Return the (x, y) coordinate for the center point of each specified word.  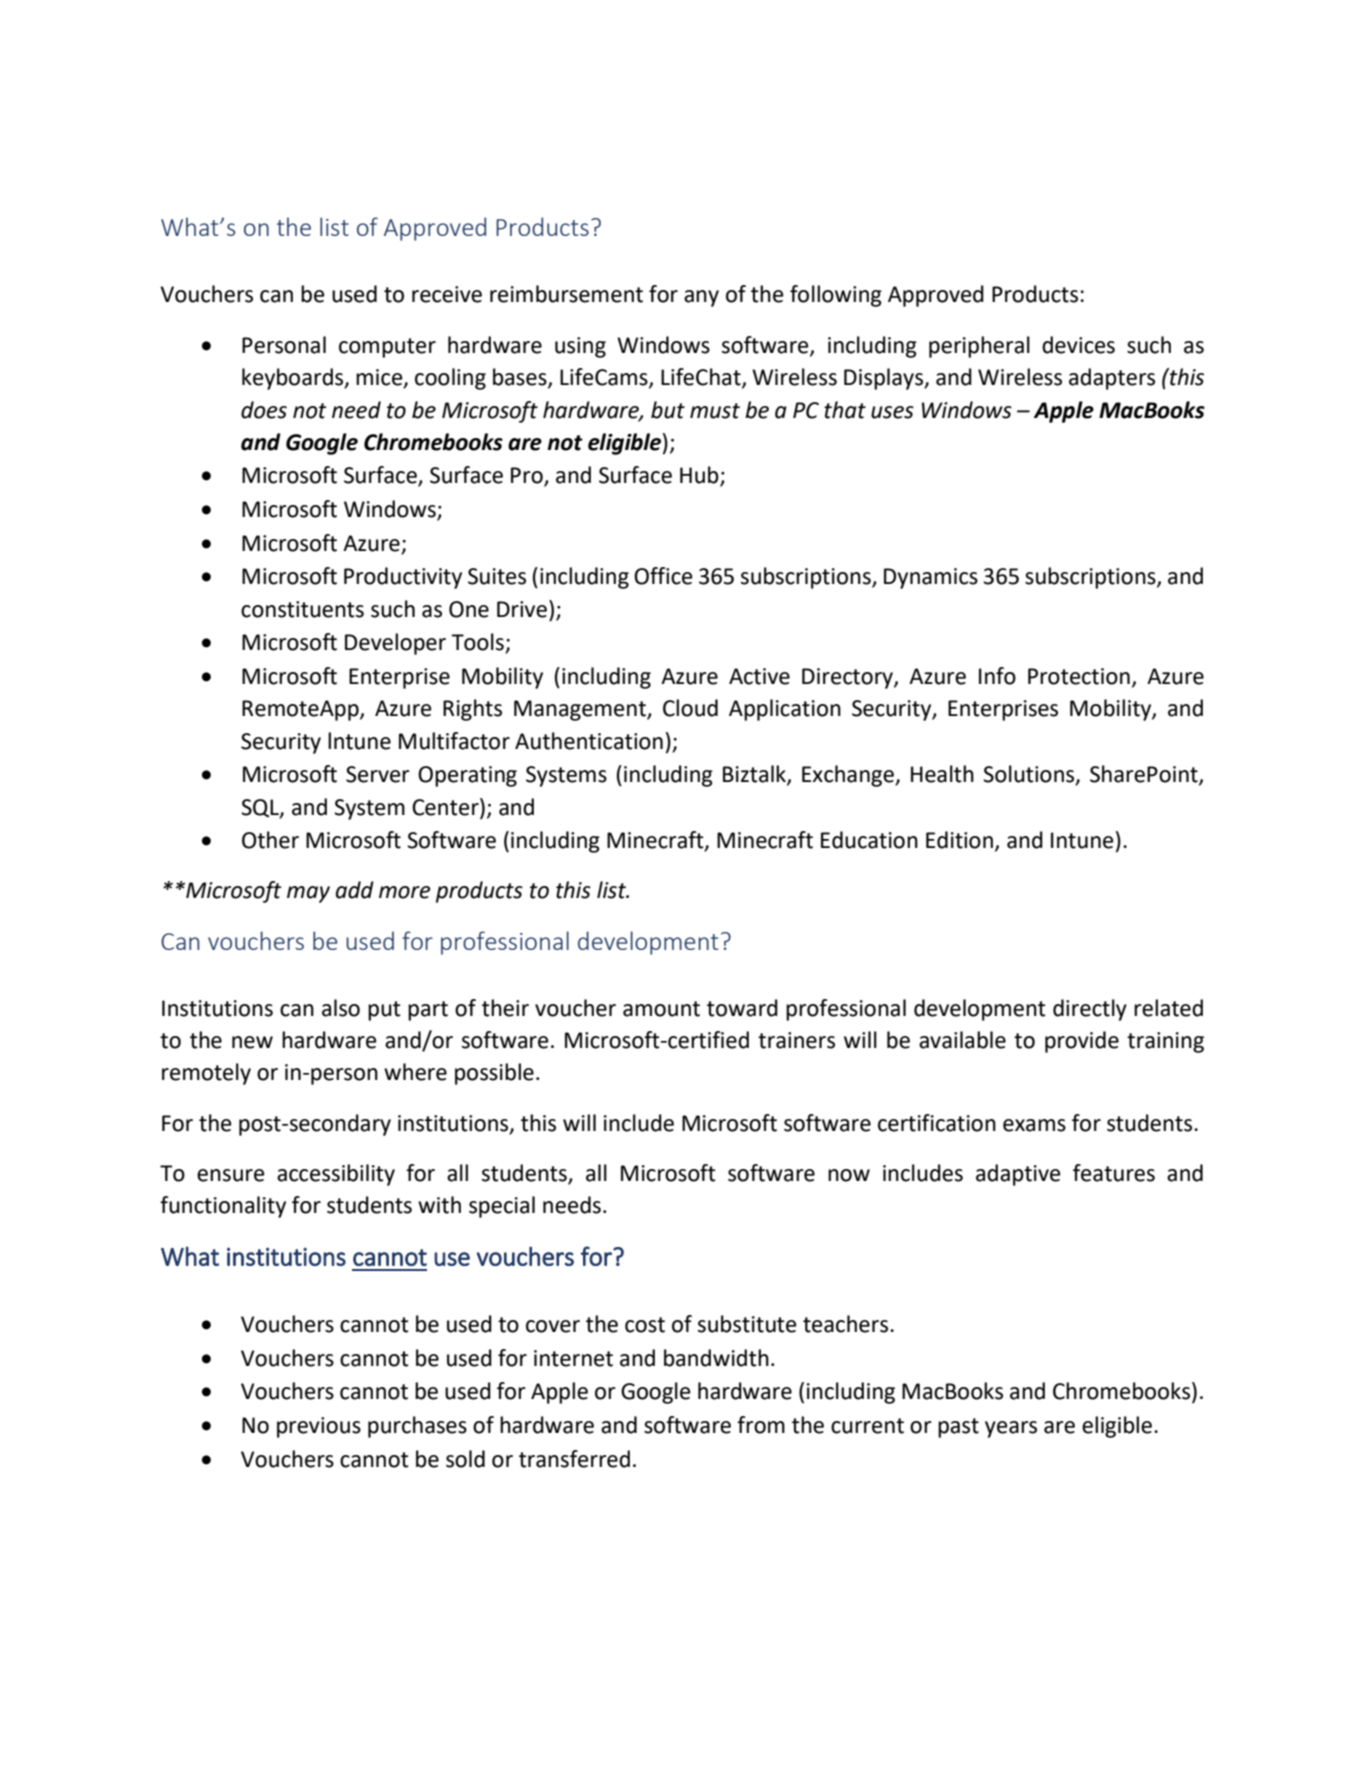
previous (319, 1427)
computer (387, 348)
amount (661, 1009)
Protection (1079, 676)
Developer (395, 644)
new (252, 1042)
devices (1078, 345)
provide (1082, 1042)
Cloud (690, 708)
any (701, 298)
